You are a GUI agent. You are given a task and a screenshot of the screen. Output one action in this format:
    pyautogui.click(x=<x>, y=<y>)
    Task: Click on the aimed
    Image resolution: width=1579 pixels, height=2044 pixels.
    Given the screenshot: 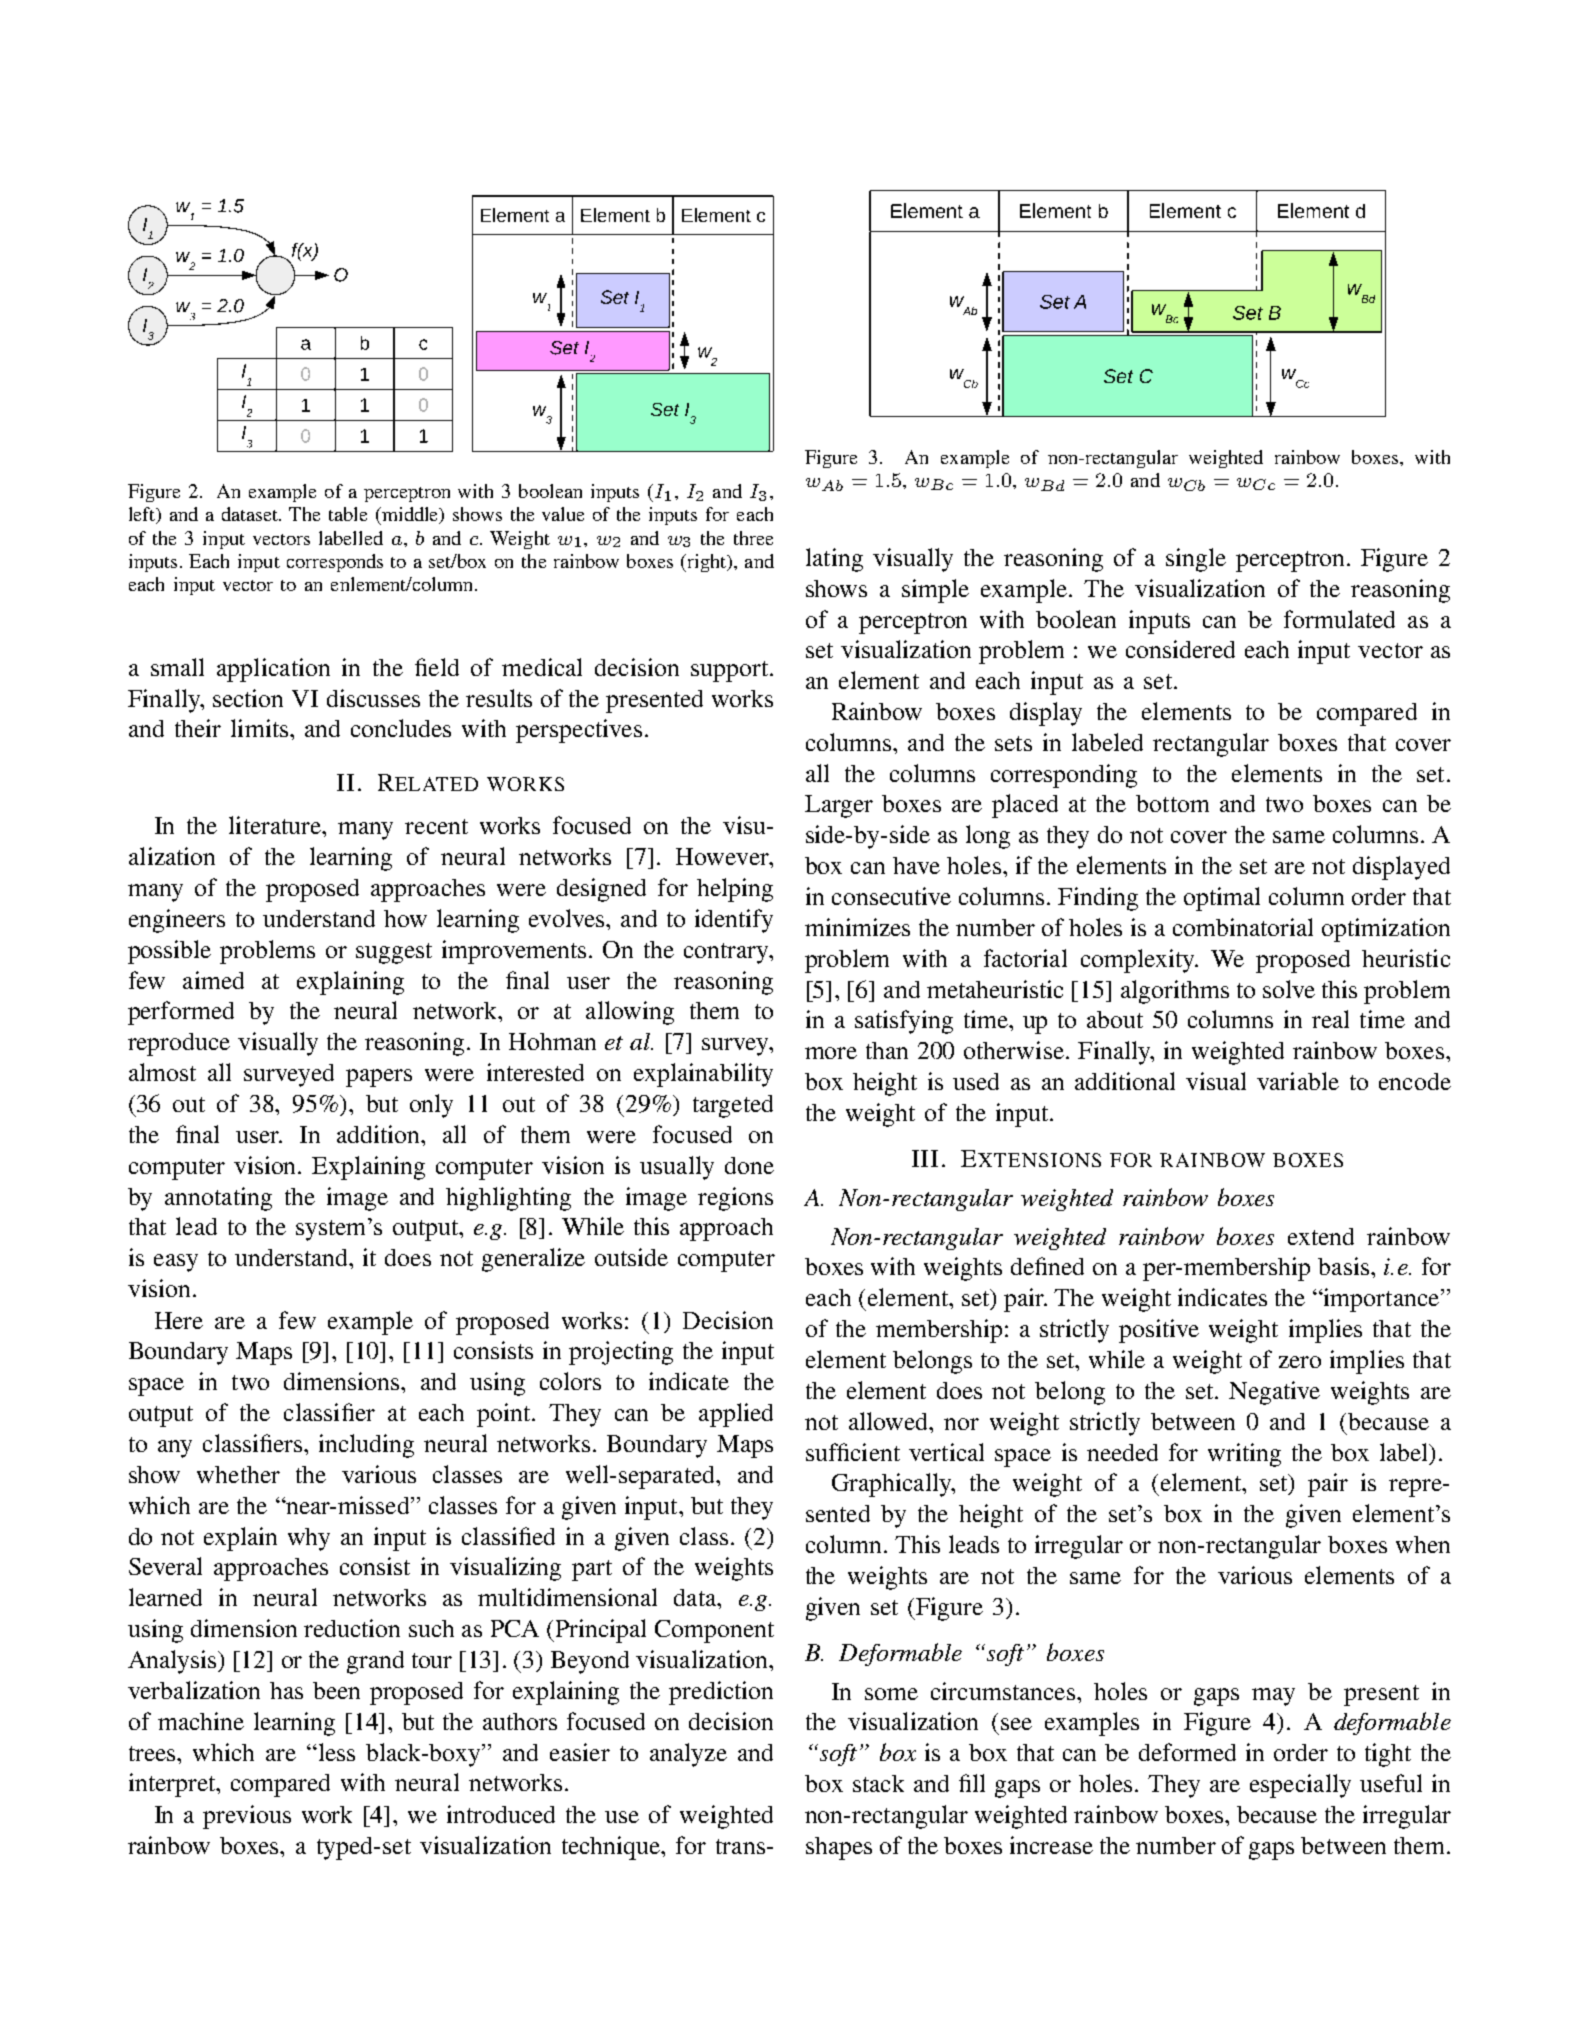 What is the action you would take?
    pyautogui.click(x=213, y=980)
